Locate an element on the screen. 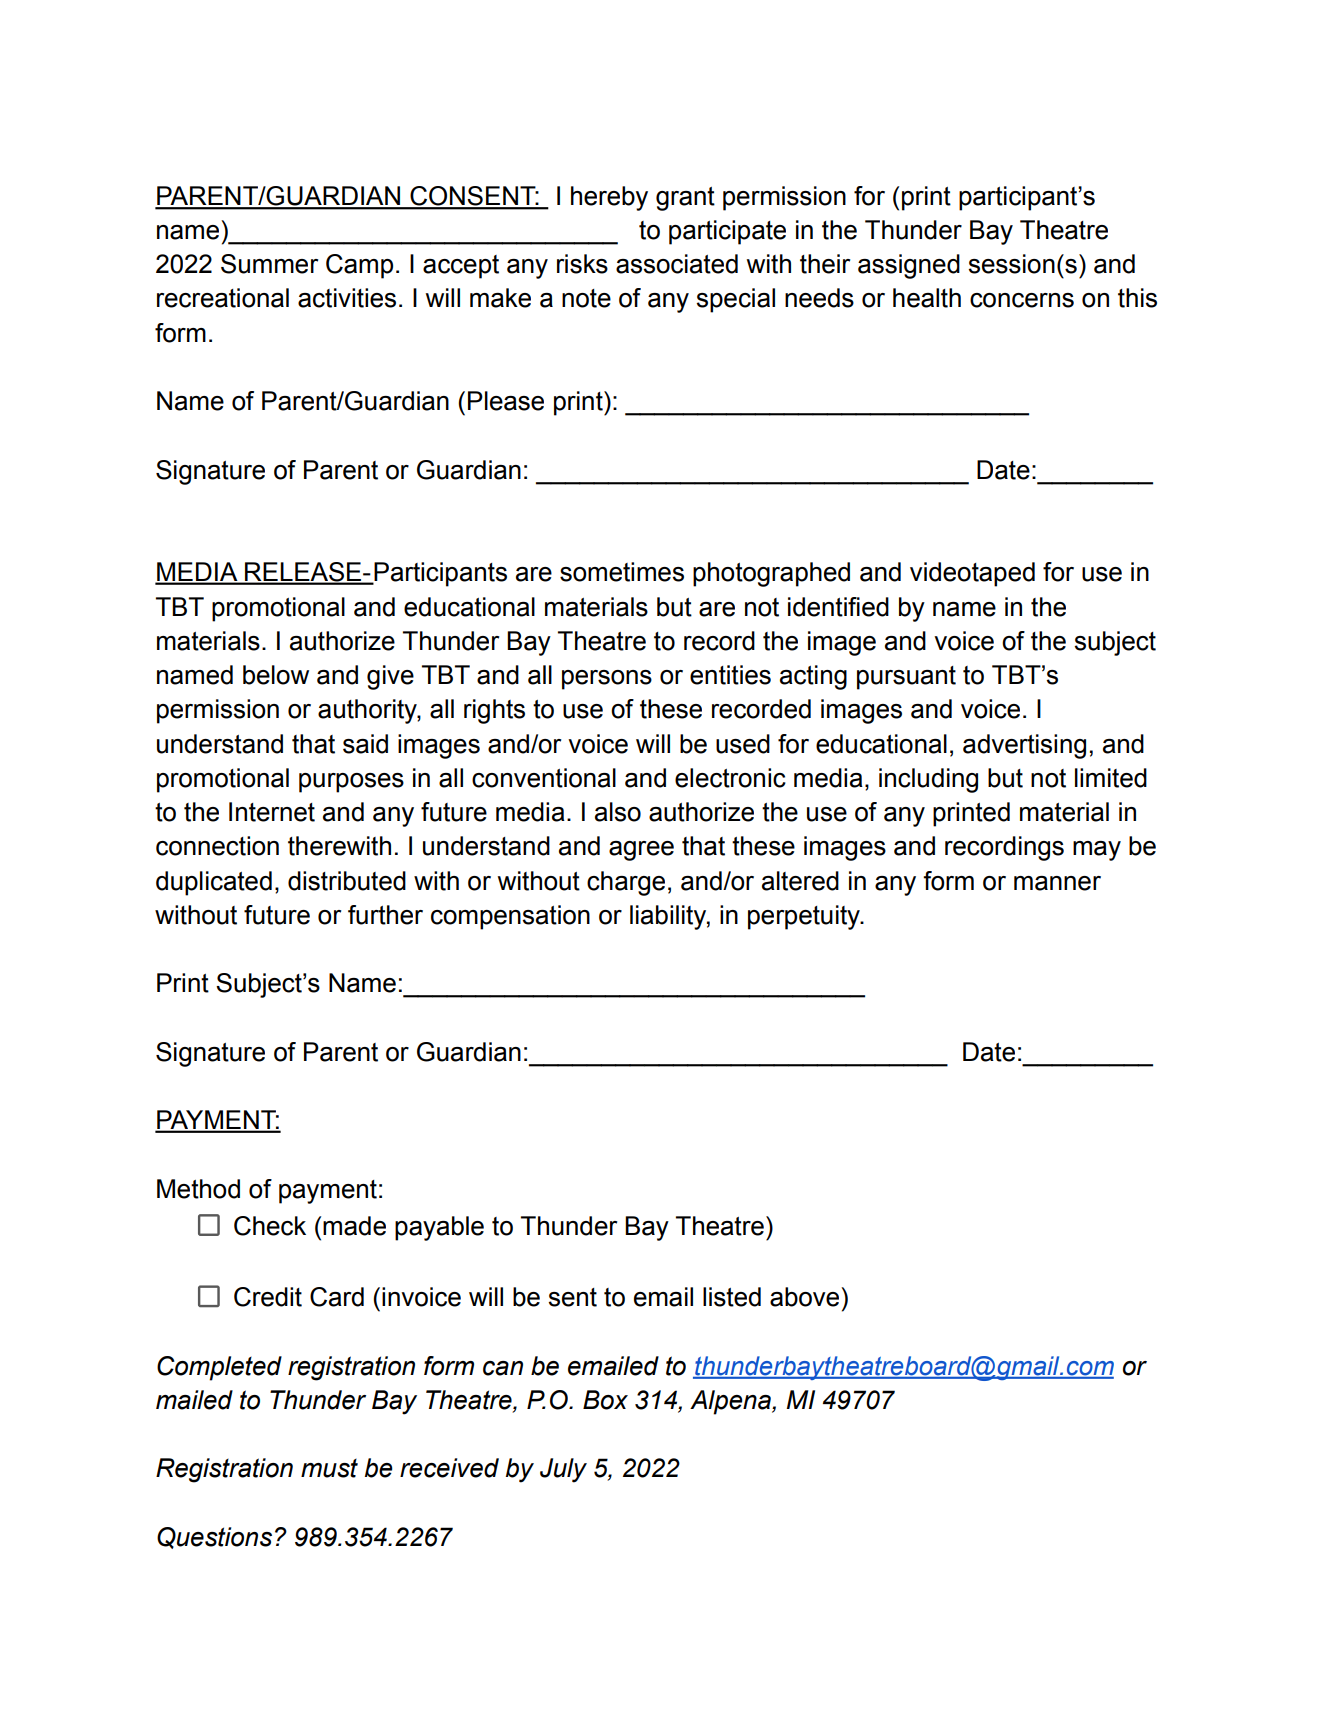  entities is located at coordinates (730, 675).
